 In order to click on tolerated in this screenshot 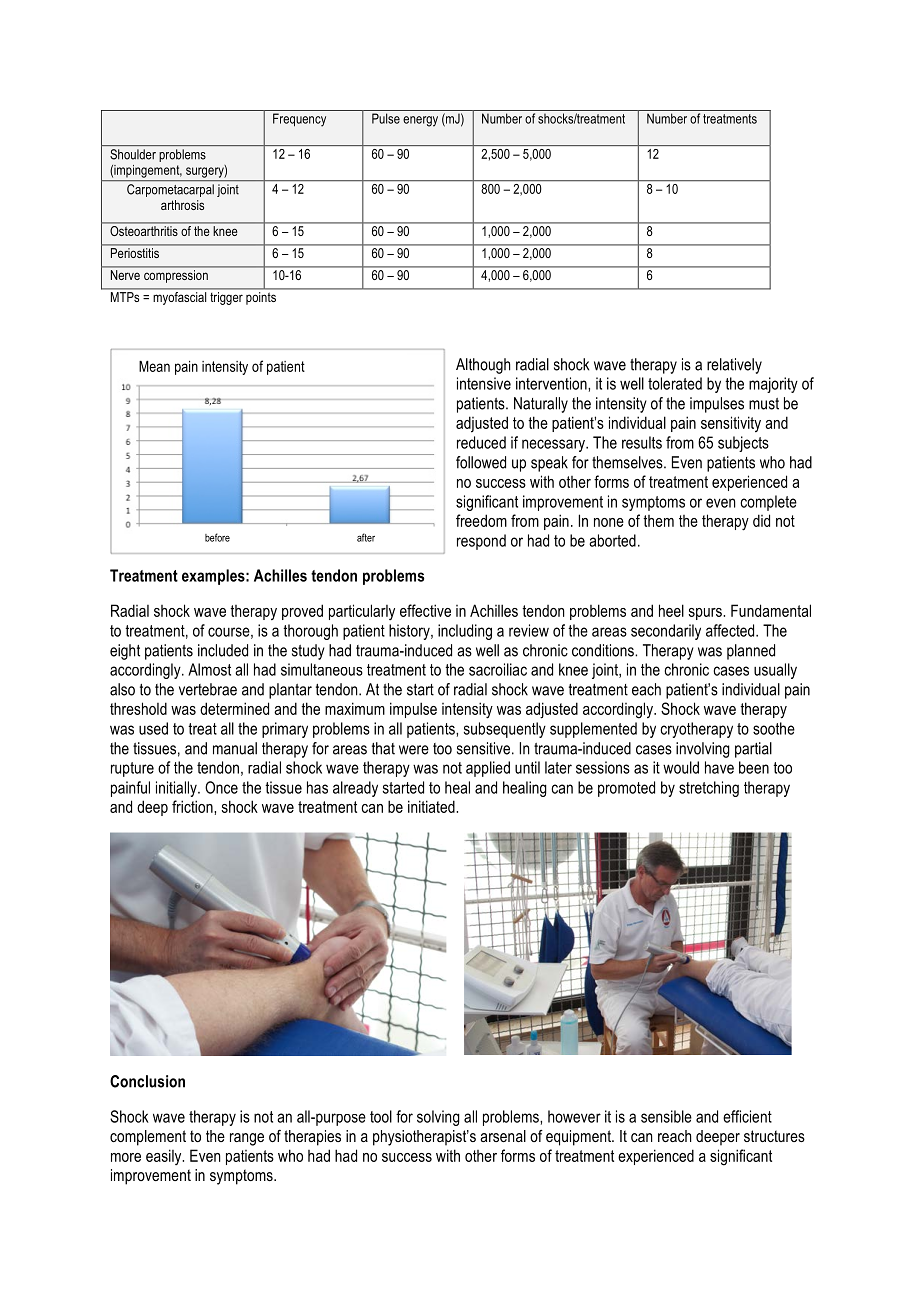, I will do `click(675, 383)`.
